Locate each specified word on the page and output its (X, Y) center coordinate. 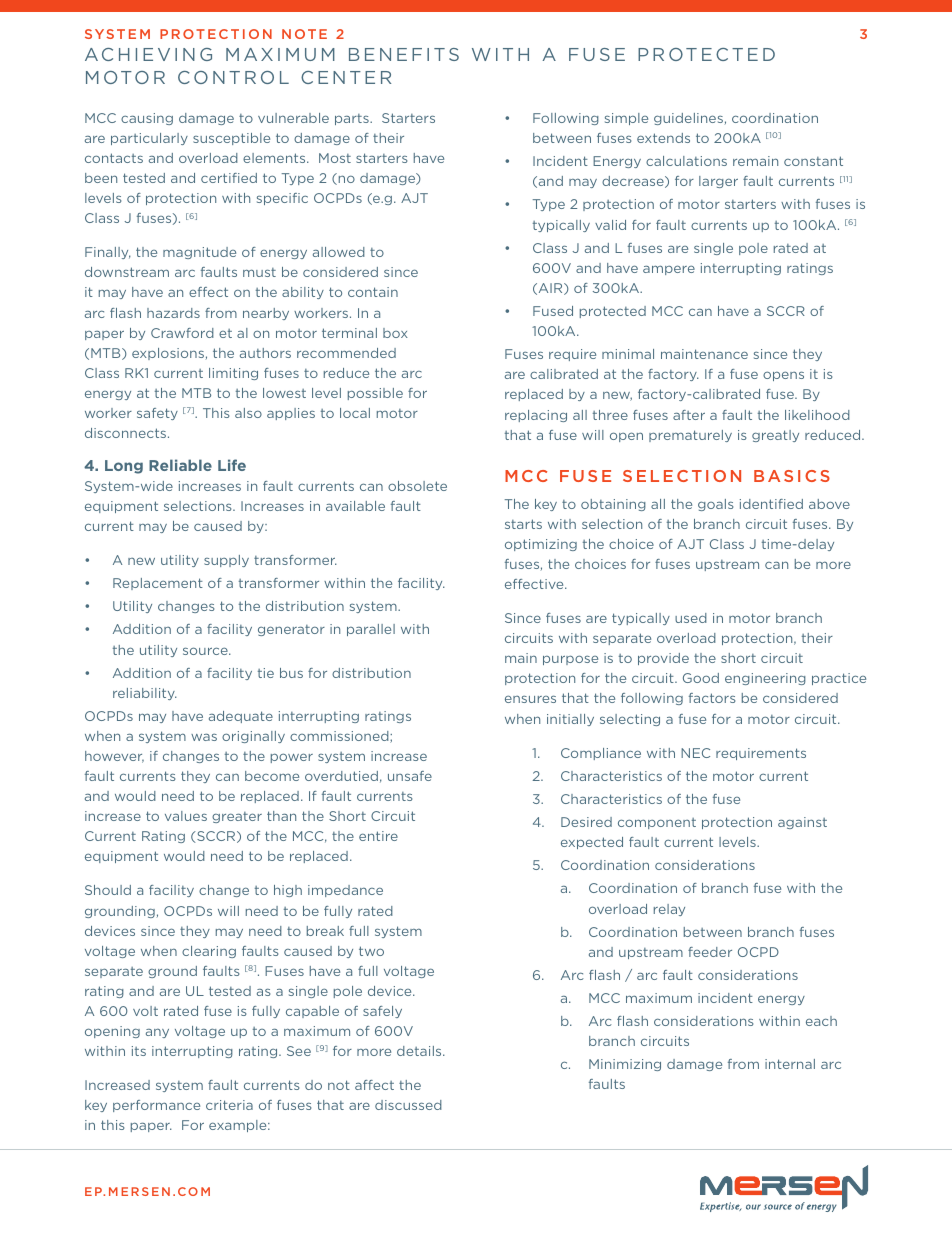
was (204, 737)
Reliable (180, 465)
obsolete (417, 486)
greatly (775, 436)
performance (156, 1106)
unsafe (410, 776)
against (802, 823)
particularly (149, 139)
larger (718, 182)
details (420, 1051)
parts (353, 119)
